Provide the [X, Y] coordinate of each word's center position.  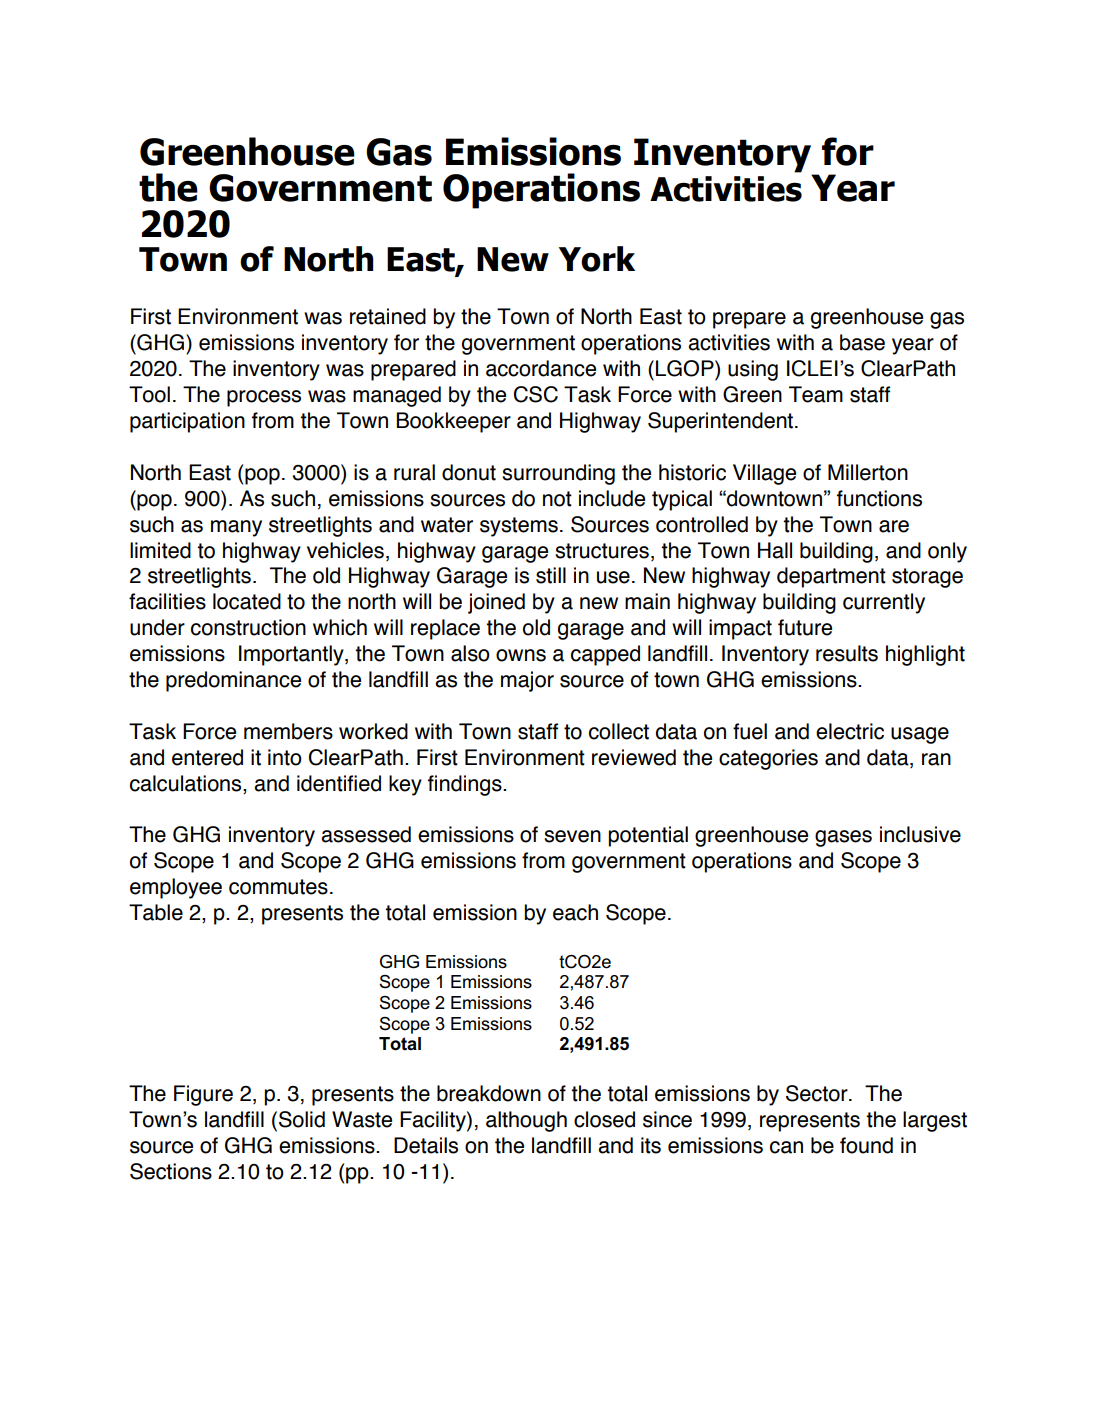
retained [388, 316]
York [597, 259]
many [236, 528]
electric [850, 731]
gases [843, 838]
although [526, 1121]
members [288, 731]
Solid [302, 1119]
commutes [278, 887]
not [557, 499]
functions [879, 498]
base [862, 342]
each [575, 912]
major [527, 681]
